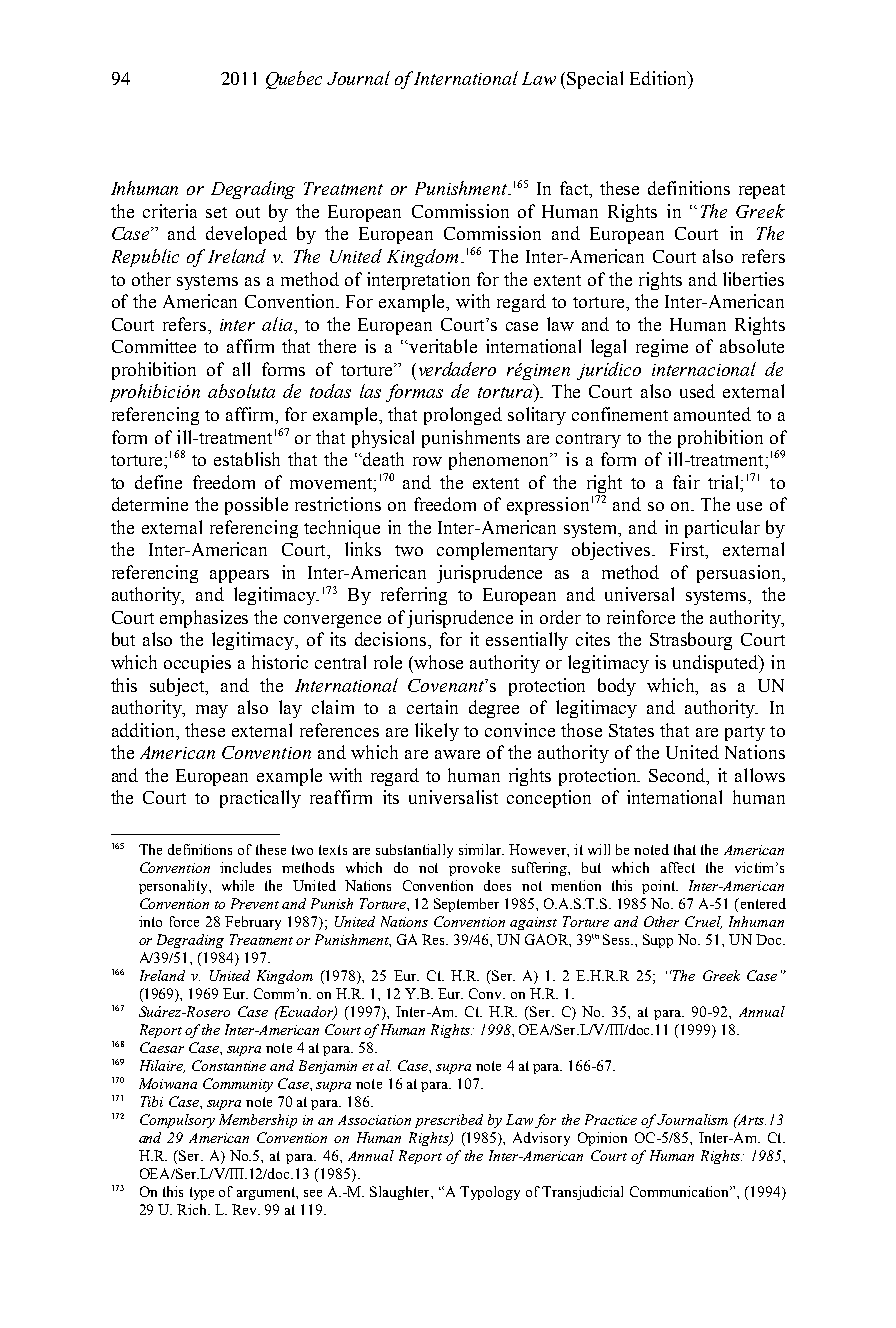  What do you see at coordinates (490, 1193) in the page?
I see `Typology` at bounding box center [490, 1193].
